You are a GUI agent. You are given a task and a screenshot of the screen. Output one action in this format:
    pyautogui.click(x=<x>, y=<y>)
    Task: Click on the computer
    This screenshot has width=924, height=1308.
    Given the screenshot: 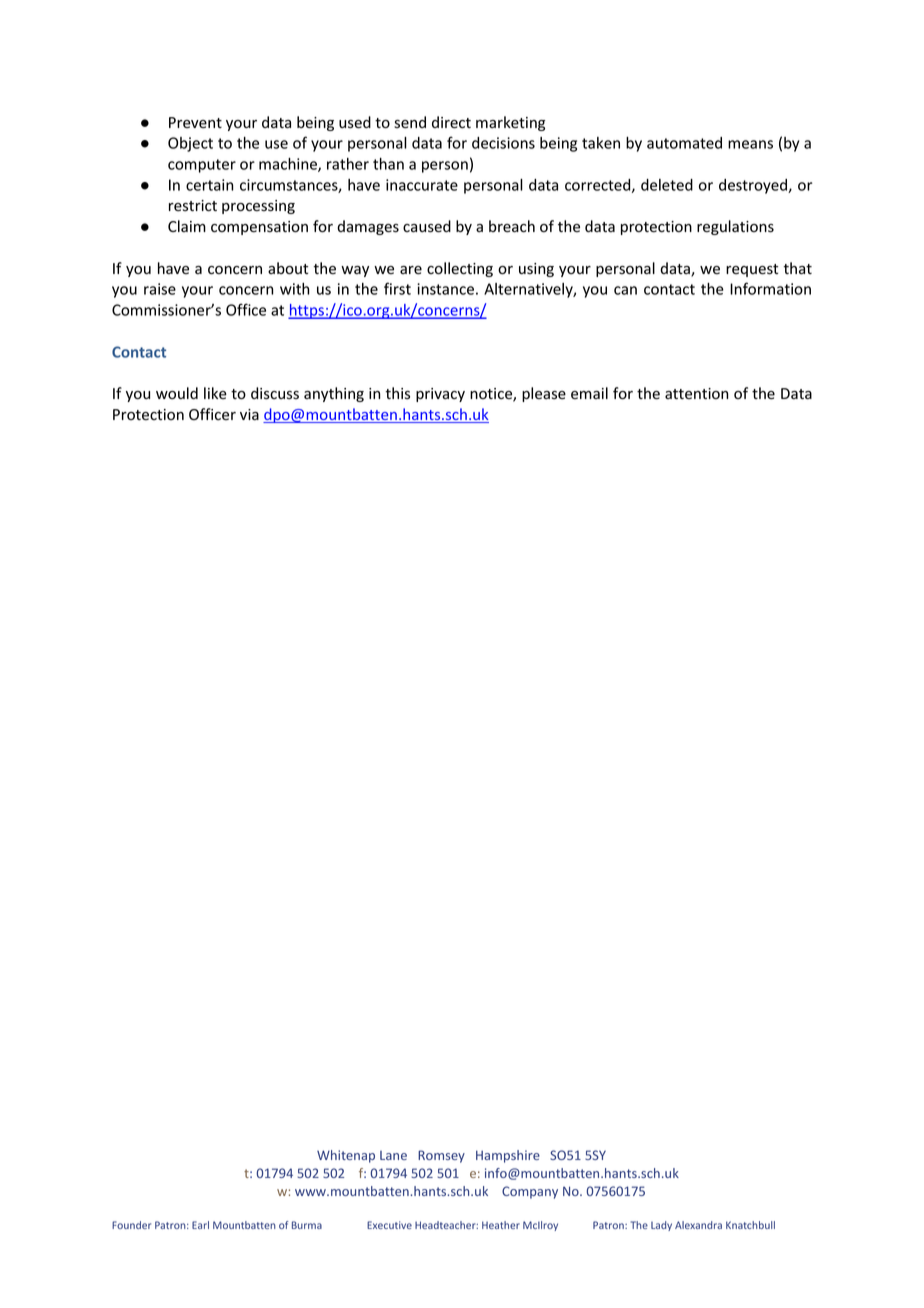 What is the action you would take?
    pyautogui.click(x=202, y=166)
